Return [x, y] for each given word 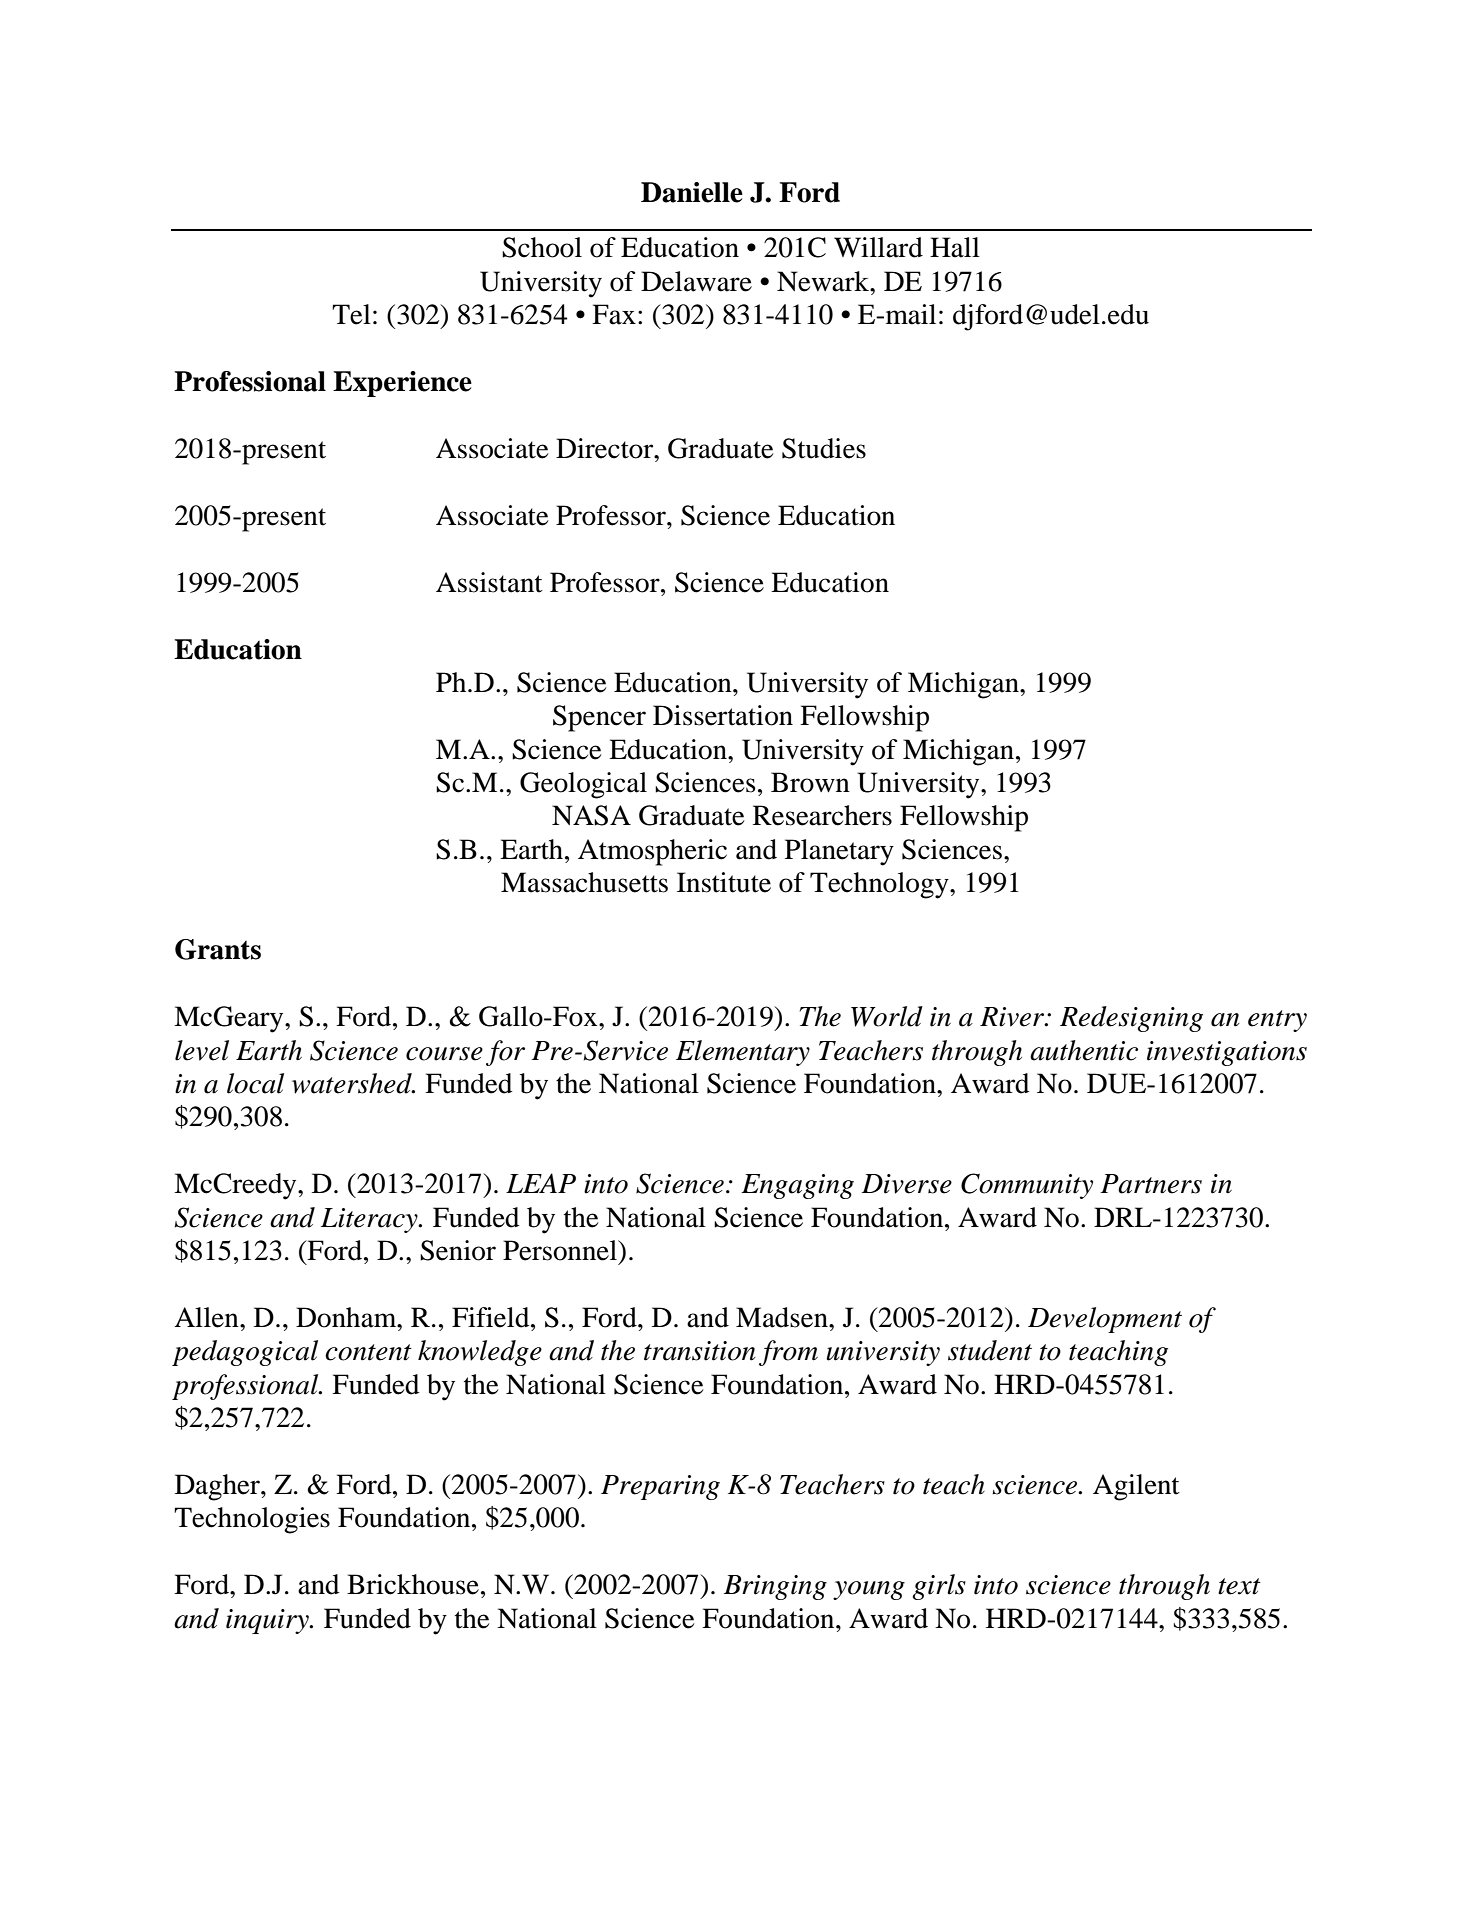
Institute [724, 882]
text [1239, 1586]
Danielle [692, 192]
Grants [218, 949]
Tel [351, 314]
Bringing [775, 1587]
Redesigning [1131, 1019]
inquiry [268, 1621]
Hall [955, 247]
